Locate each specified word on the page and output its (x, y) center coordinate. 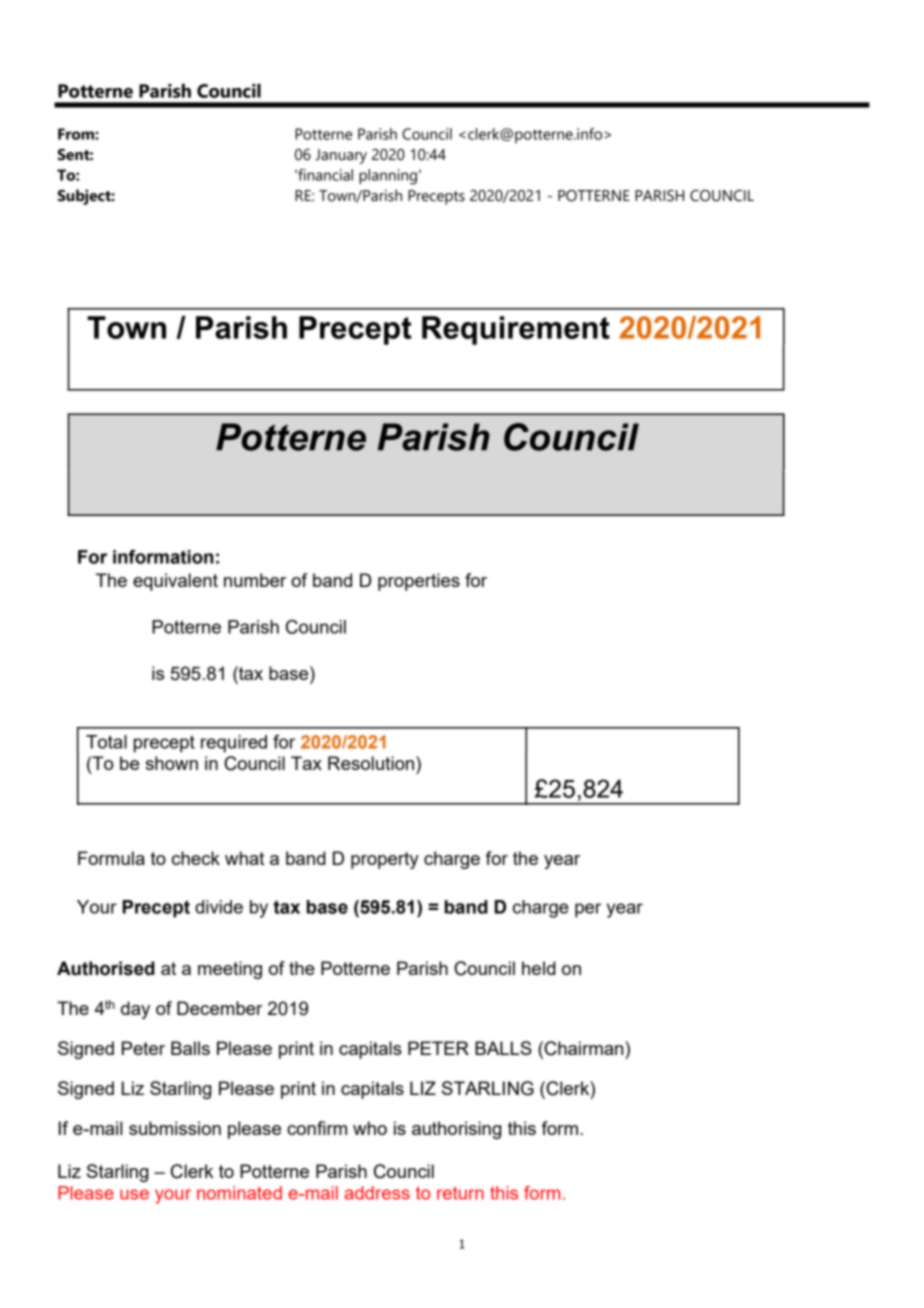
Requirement (516, 330)
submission (175, 1128)
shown (172, 763)
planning (388, 177)
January (341, 156)
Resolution (371, 763)
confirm (317, 1128)
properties (419, 582)
